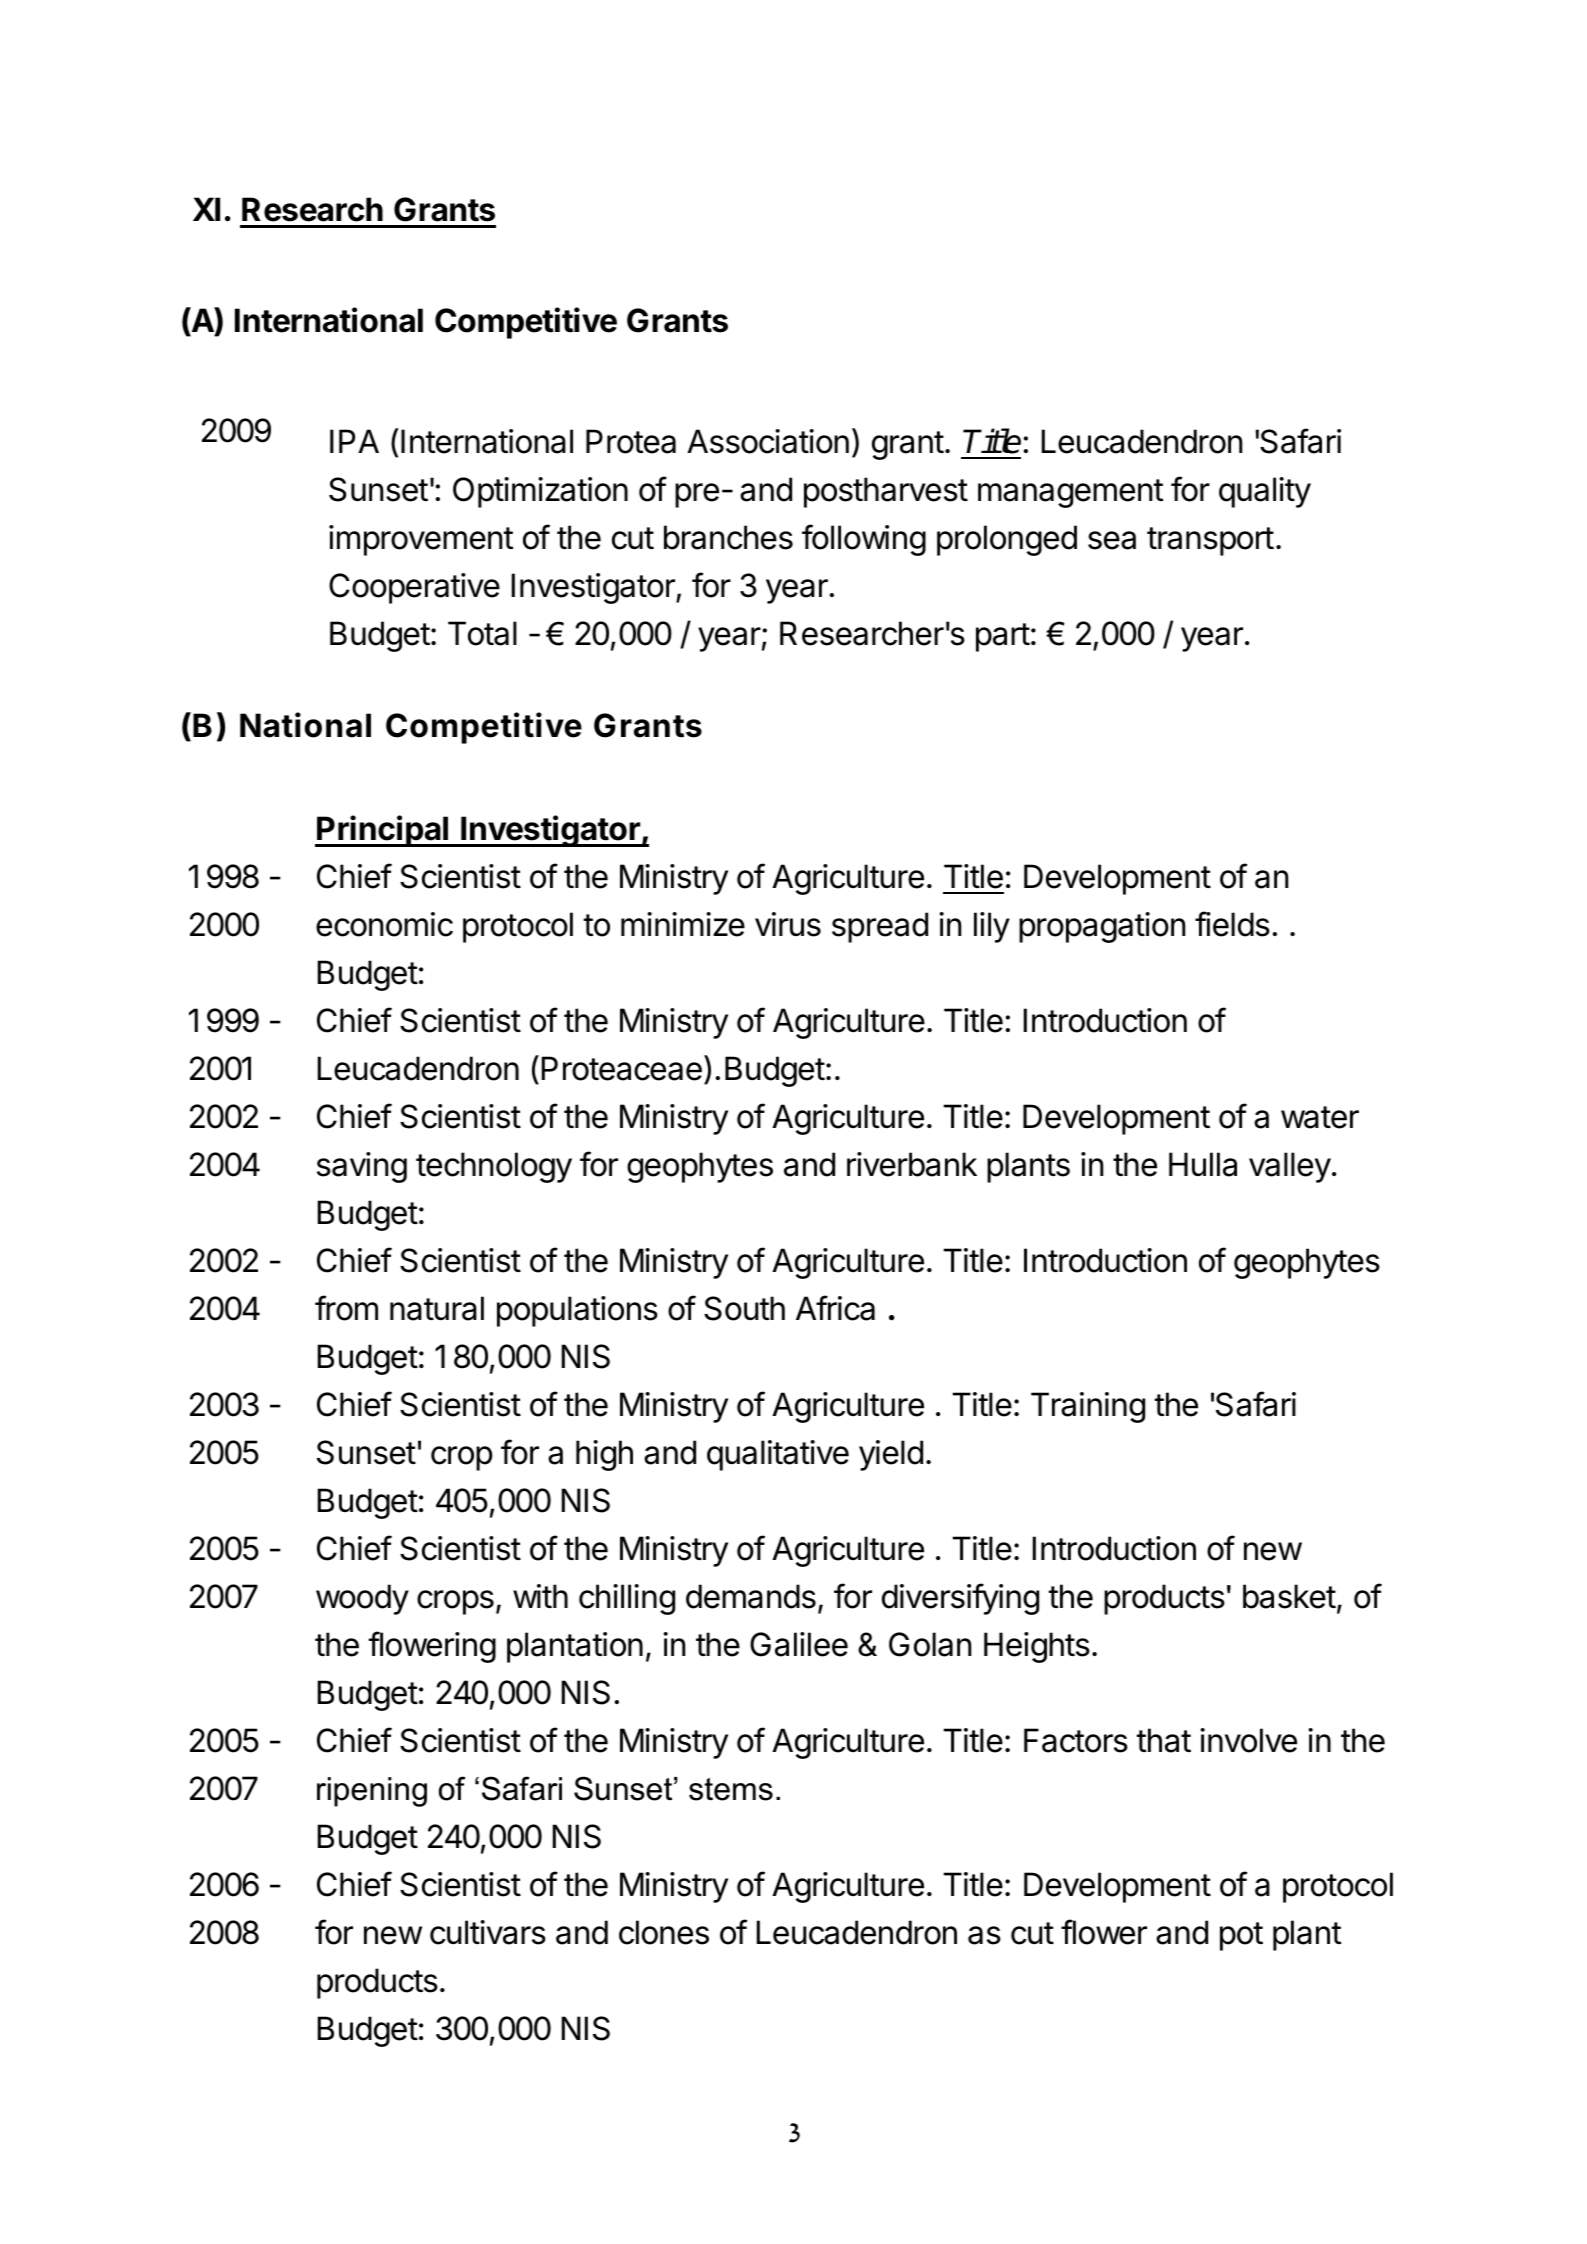  What do you see at coordinates (488, 1932) in the screenshot?
I see `cultivars` at bounding box center [488, 1932].
